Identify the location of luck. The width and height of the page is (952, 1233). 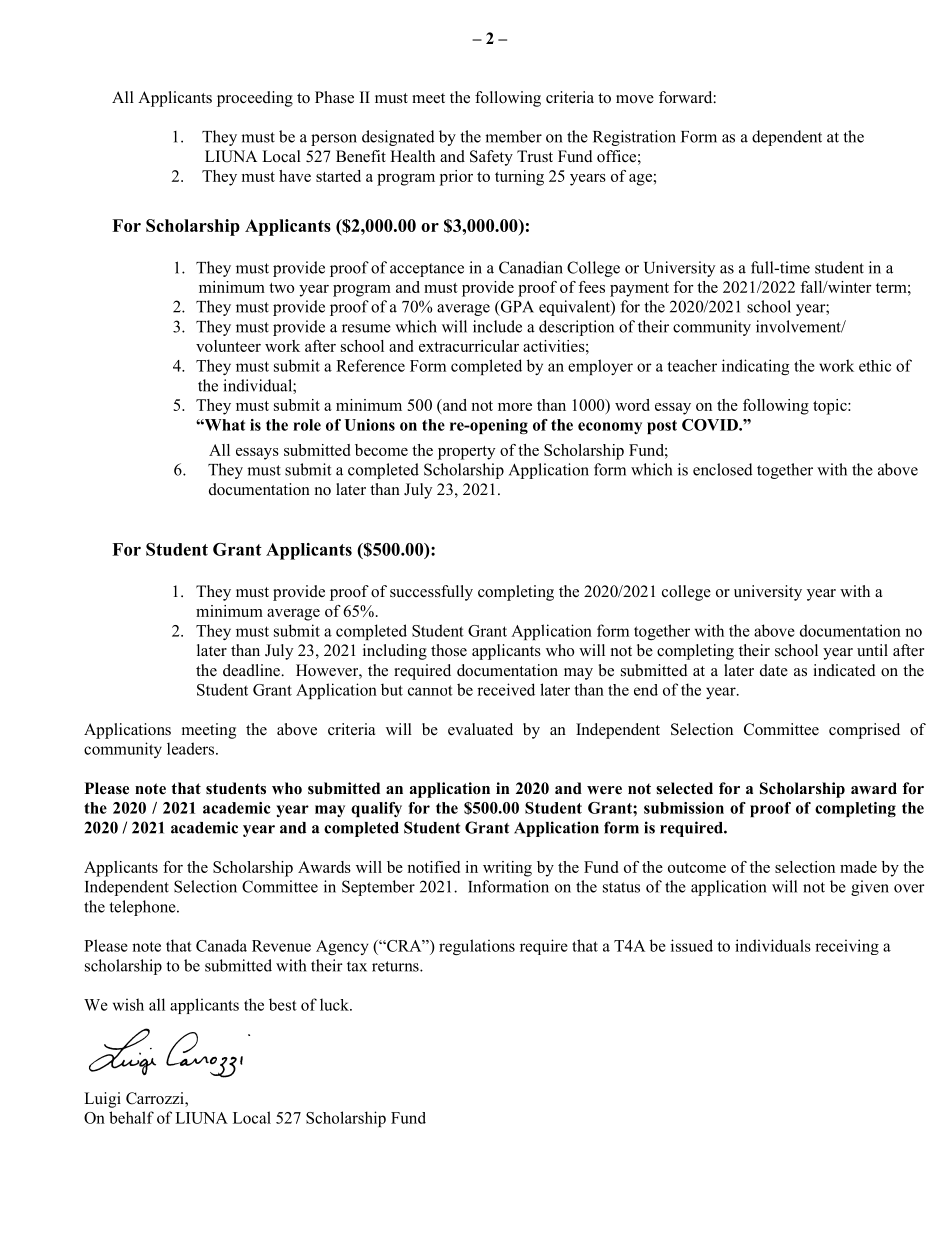
(335, 1004).
